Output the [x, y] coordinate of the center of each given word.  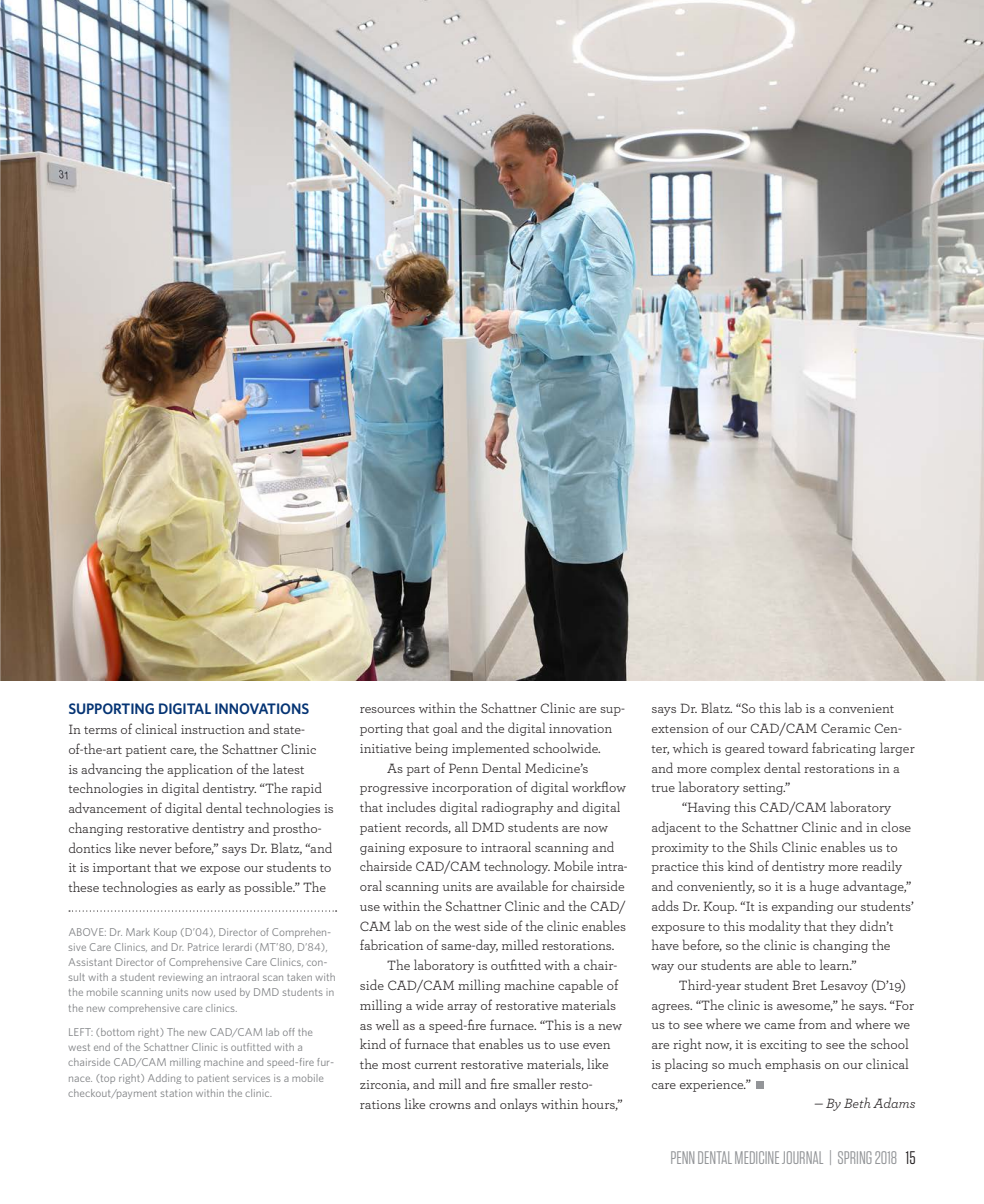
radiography [517, 808]
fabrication [391, 944]
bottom [117, 1032]
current [436, 1065]
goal [445, 729]
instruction [213, 729]
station [176, 1093]
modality [775, 927]
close [896, 826]
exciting [783, 1046]
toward [788, 747]
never [155, 850]
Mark [138, 932]
